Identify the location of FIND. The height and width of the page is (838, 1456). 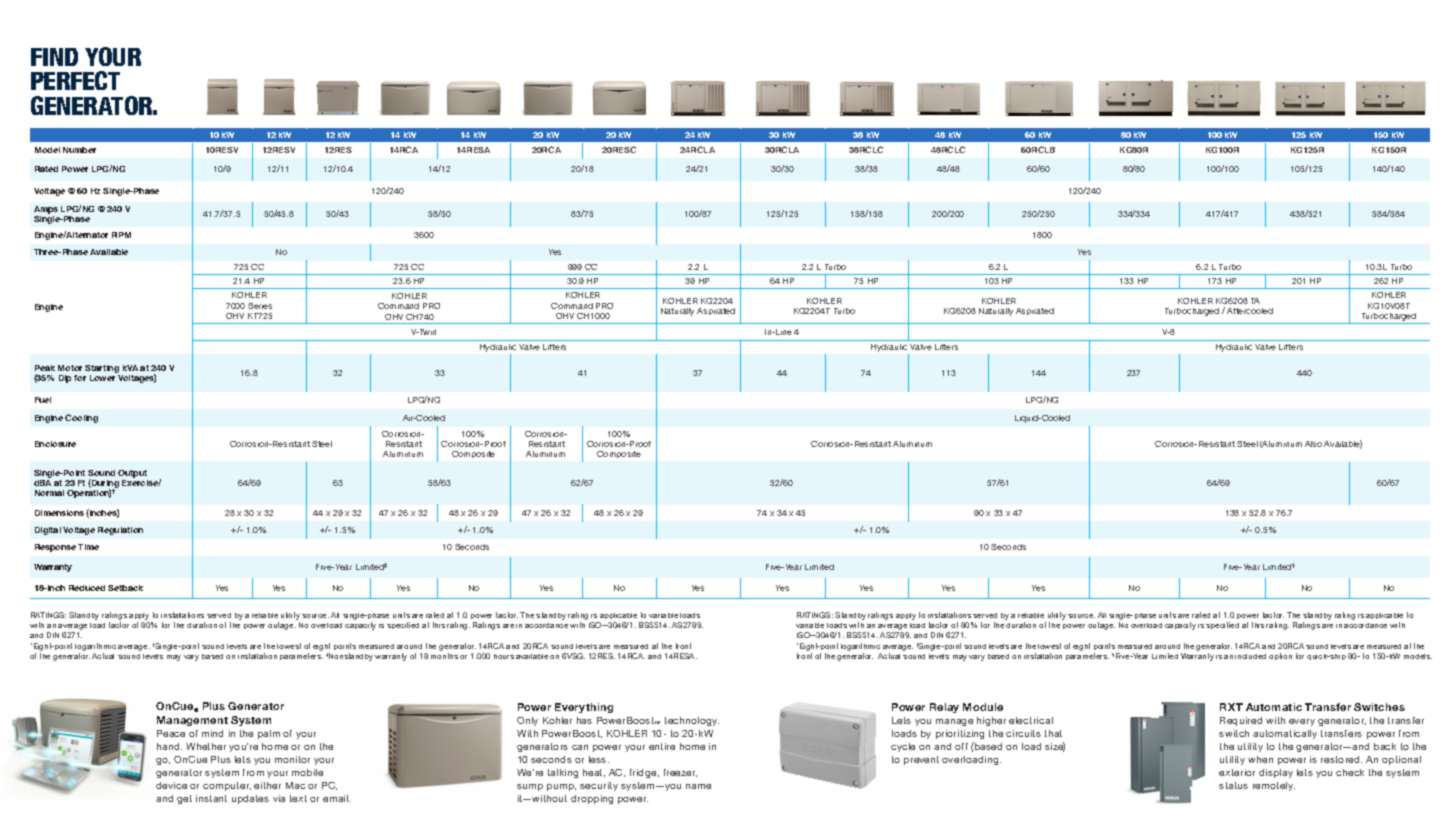
(54, 57).
